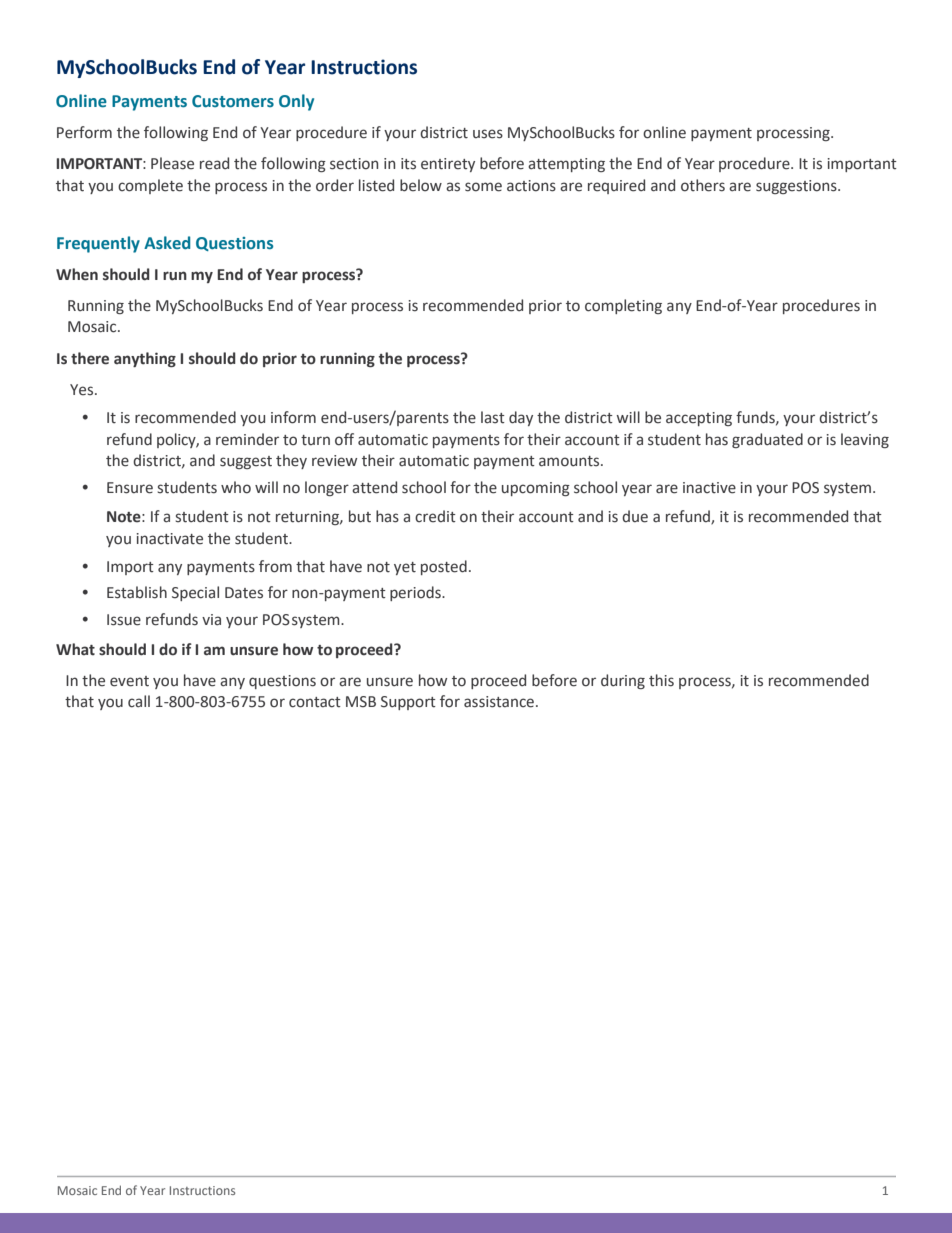 The width and height of the document is (952, 1233). I want to click on When, so click(77, 274).
